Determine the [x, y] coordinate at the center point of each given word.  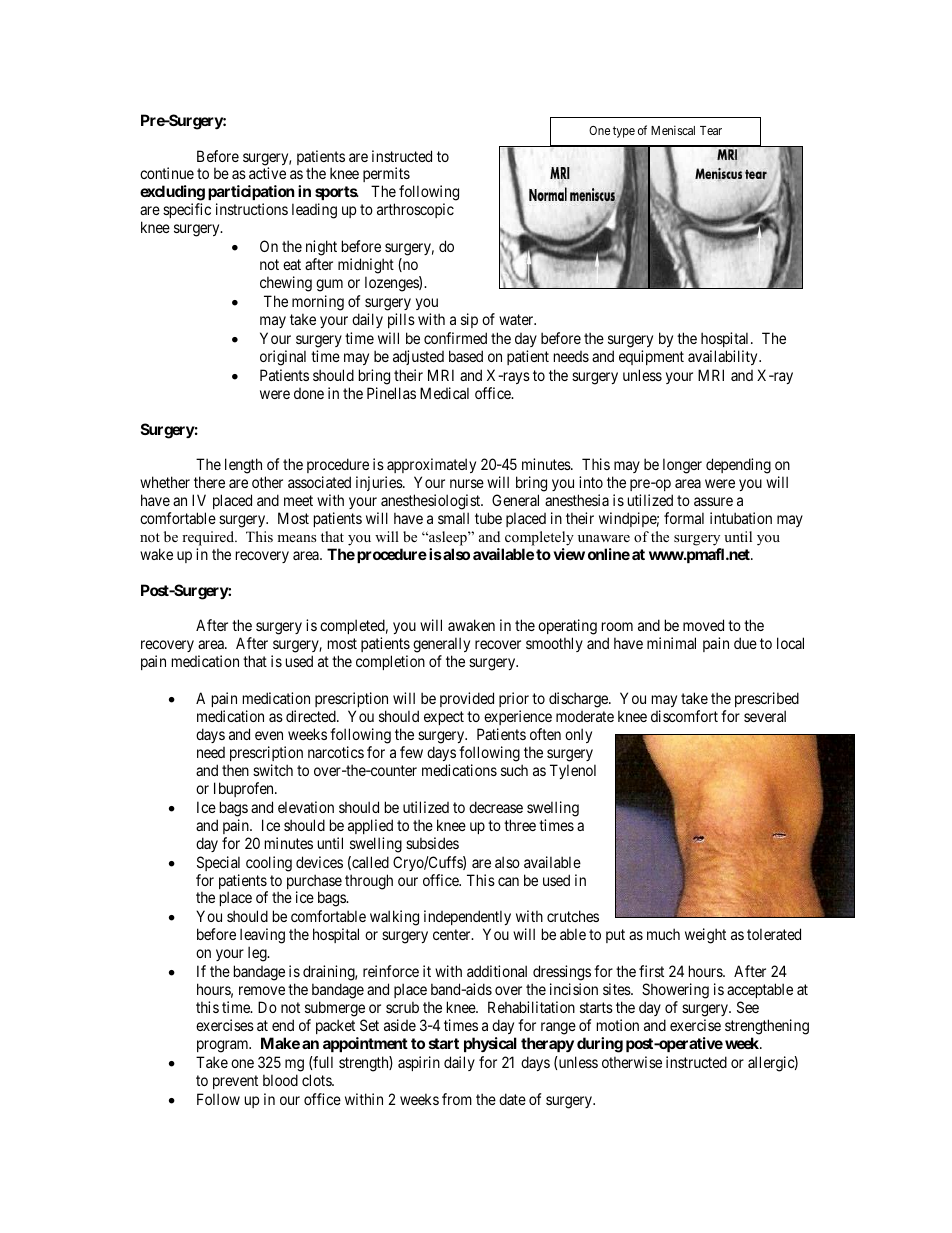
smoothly [554, 644]
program [224, 1046]
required [209, 538]
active [267, 173]
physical [490, 1044]
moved [703, 625]
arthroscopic [415, 210]
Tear [711, 130]
